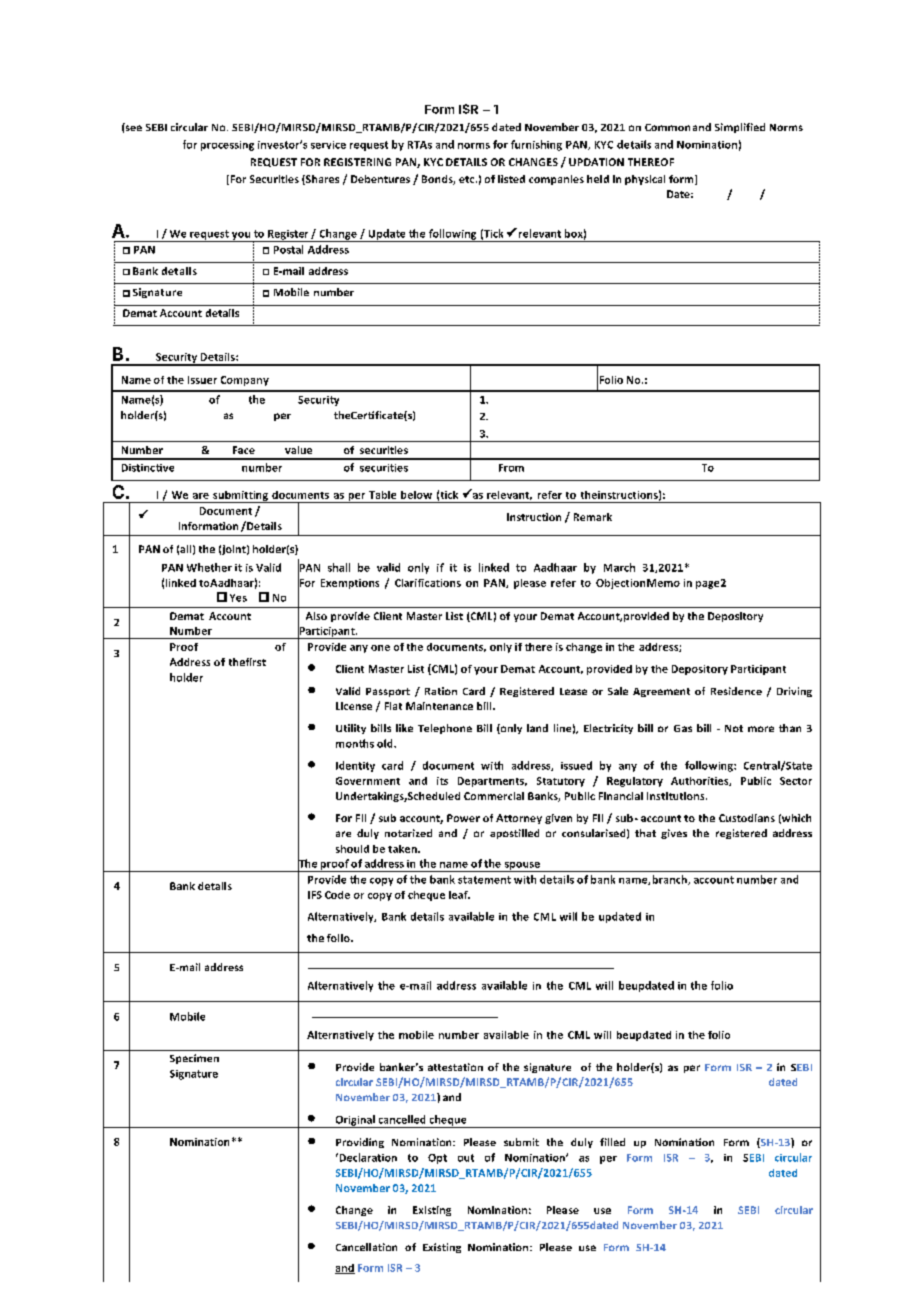  What do you see at coordinates (315, 895) in the screenshot?
I see `IFS` at bounding box center [315, 895].
